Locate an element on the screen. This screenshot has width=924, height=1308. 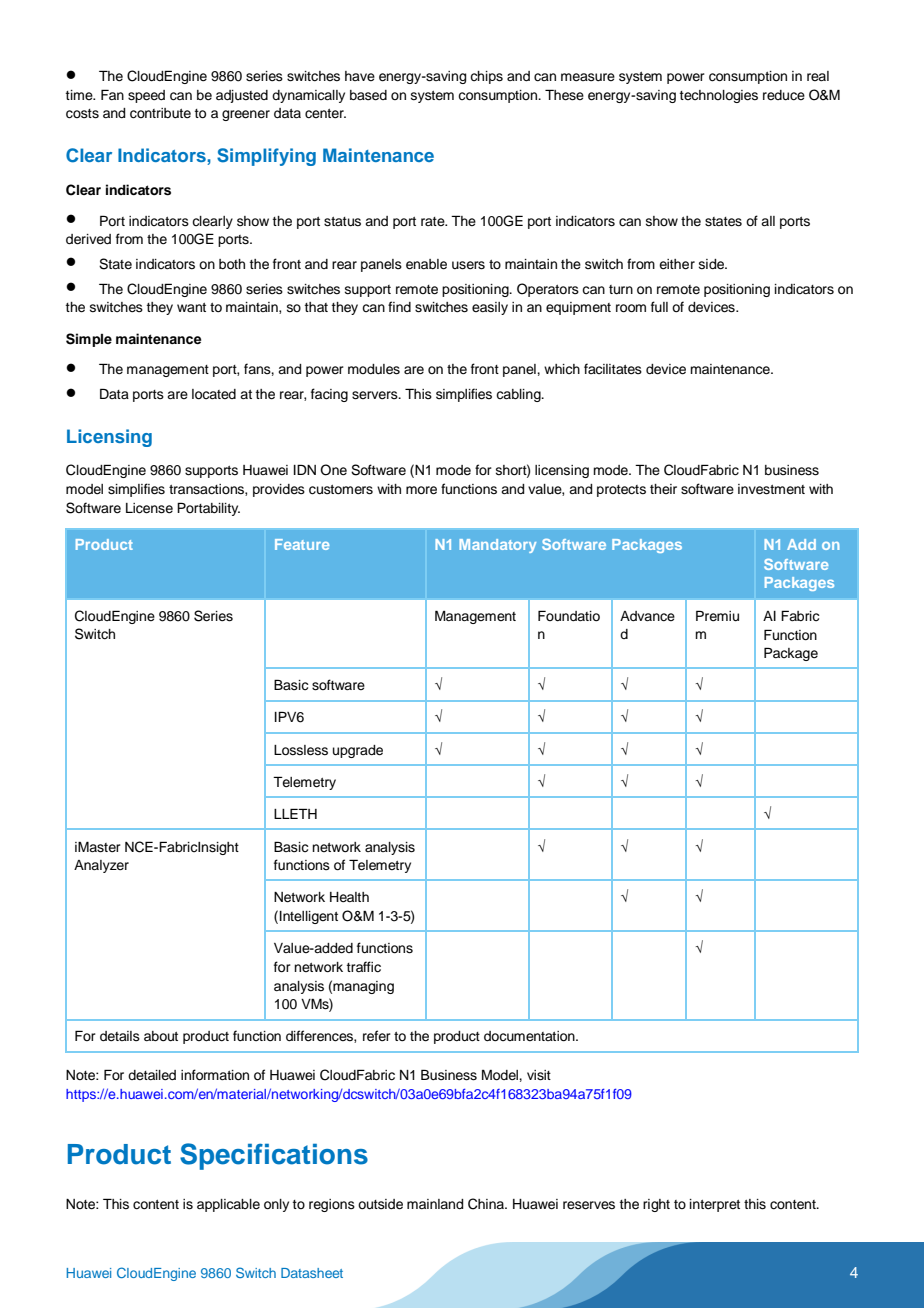
technologies is located at coordinates (719, 96).
